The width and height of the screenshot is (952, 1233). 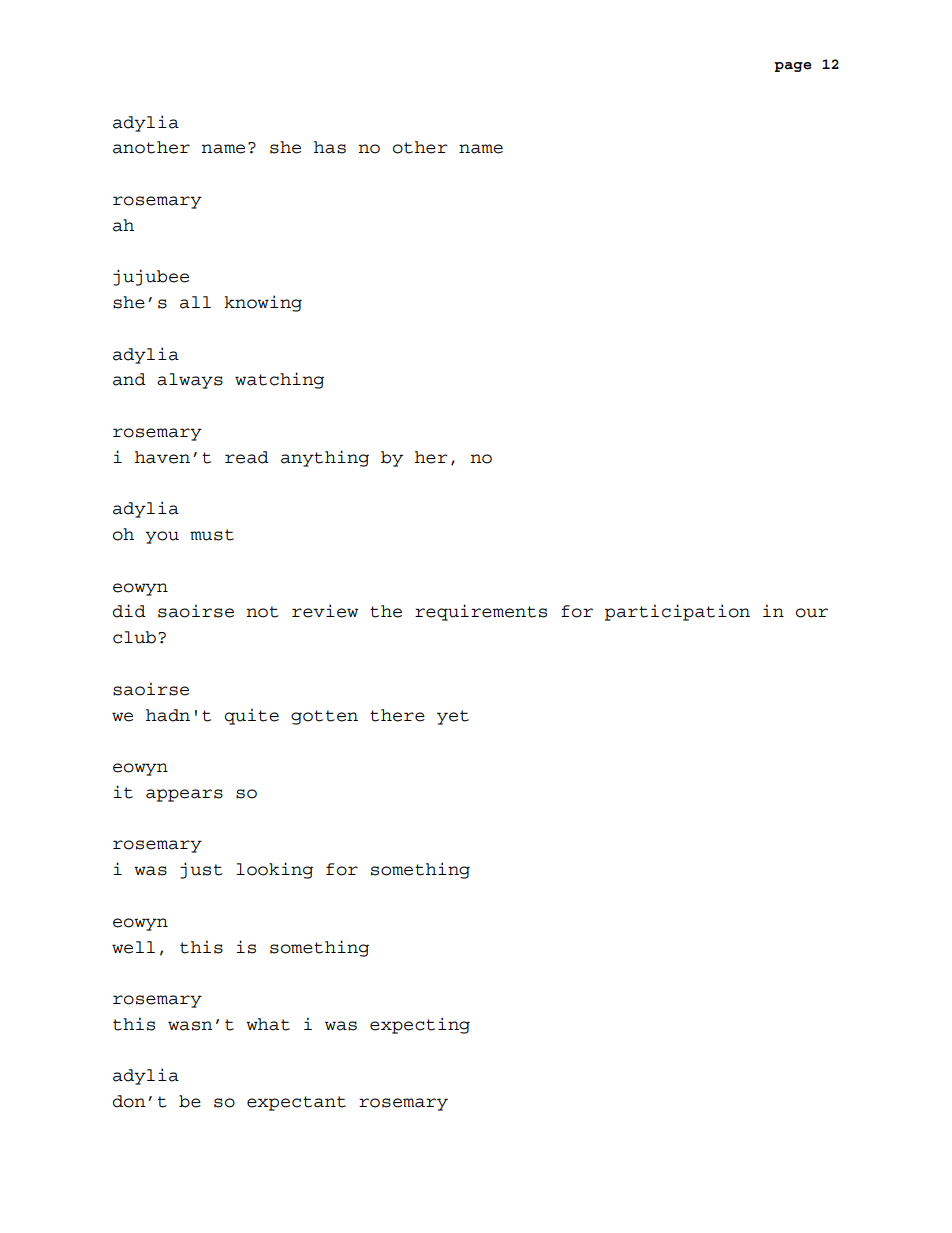 What do you see at coordinates (481, 612) in the screenshot?
I see `requirements` at bounding box center [481, 612].
